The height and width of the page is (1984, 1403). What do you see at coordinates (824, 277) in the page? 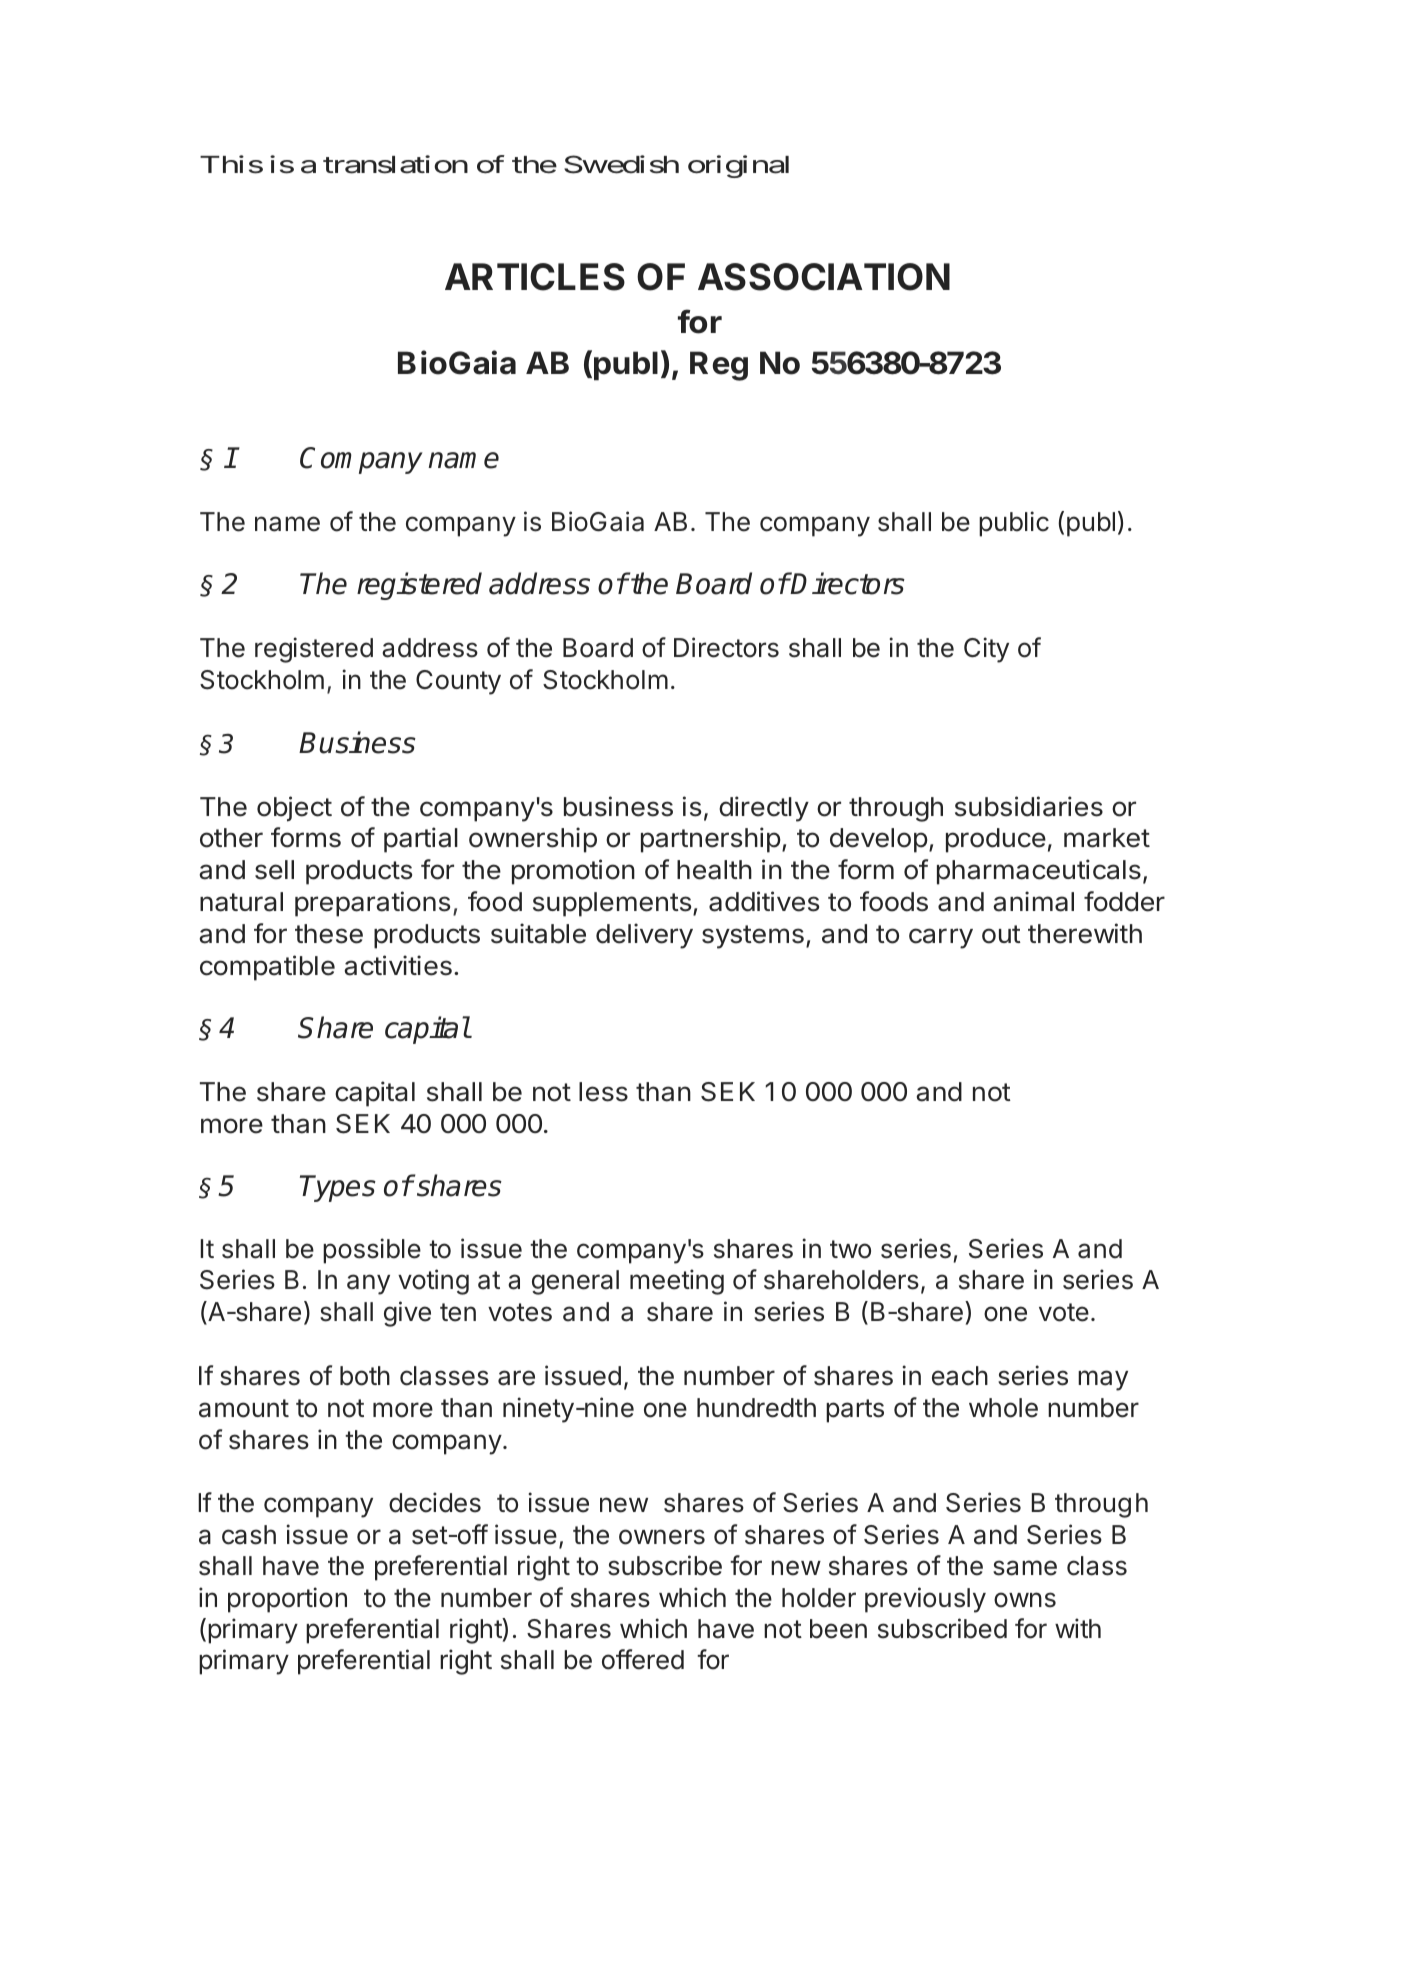
I see `ASSOCIATION` at bounding box center [824, 277].
